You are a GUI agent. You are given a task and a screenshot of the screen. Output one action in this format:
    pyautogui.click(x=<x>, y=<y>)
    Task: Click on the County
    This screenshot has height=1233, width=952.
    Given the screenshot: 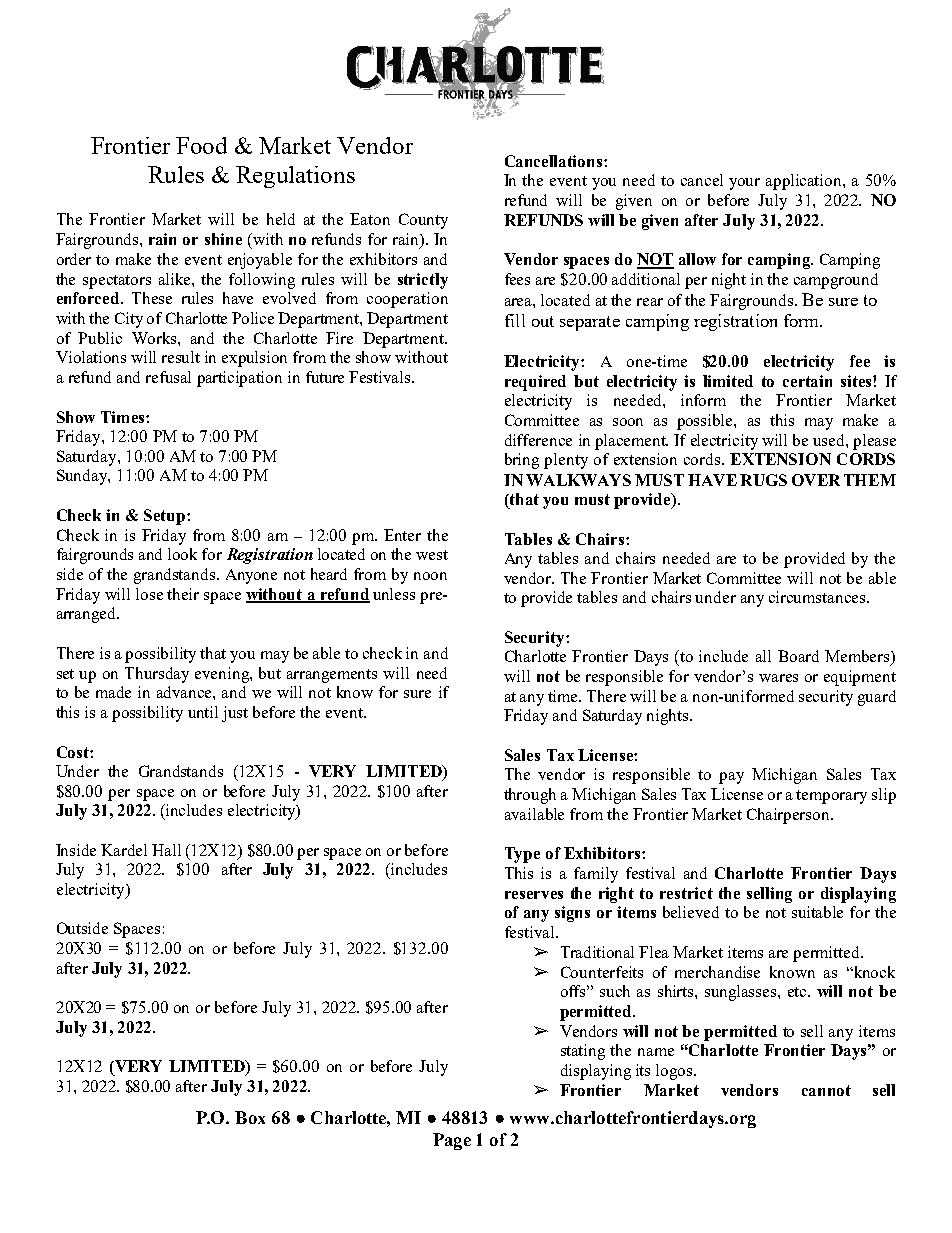 What is the action you would take?
    pyautogui.click(x=423, y=221)
